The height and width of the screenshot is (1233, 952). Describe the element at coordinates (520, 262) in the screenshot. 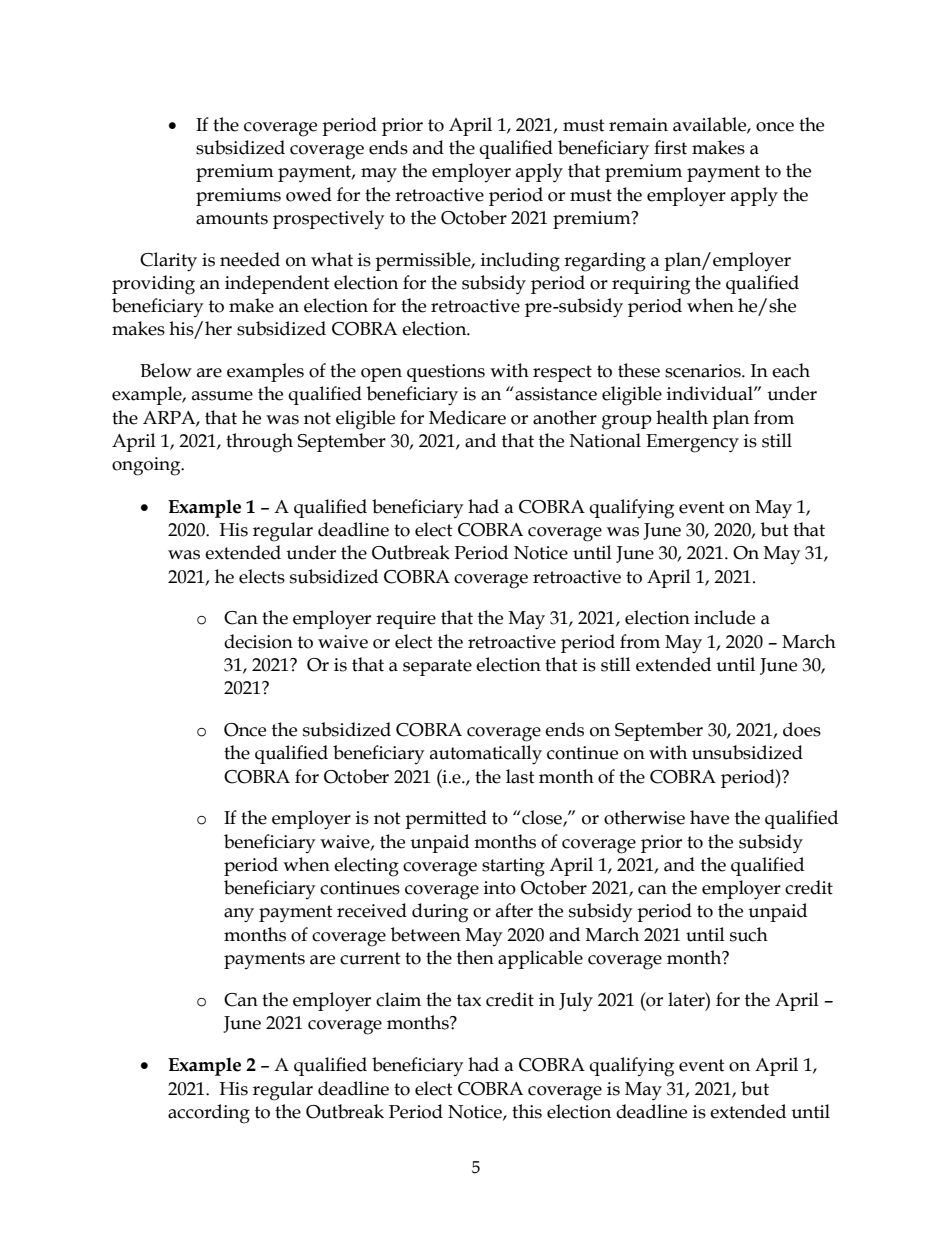

I see `including` at that location.
